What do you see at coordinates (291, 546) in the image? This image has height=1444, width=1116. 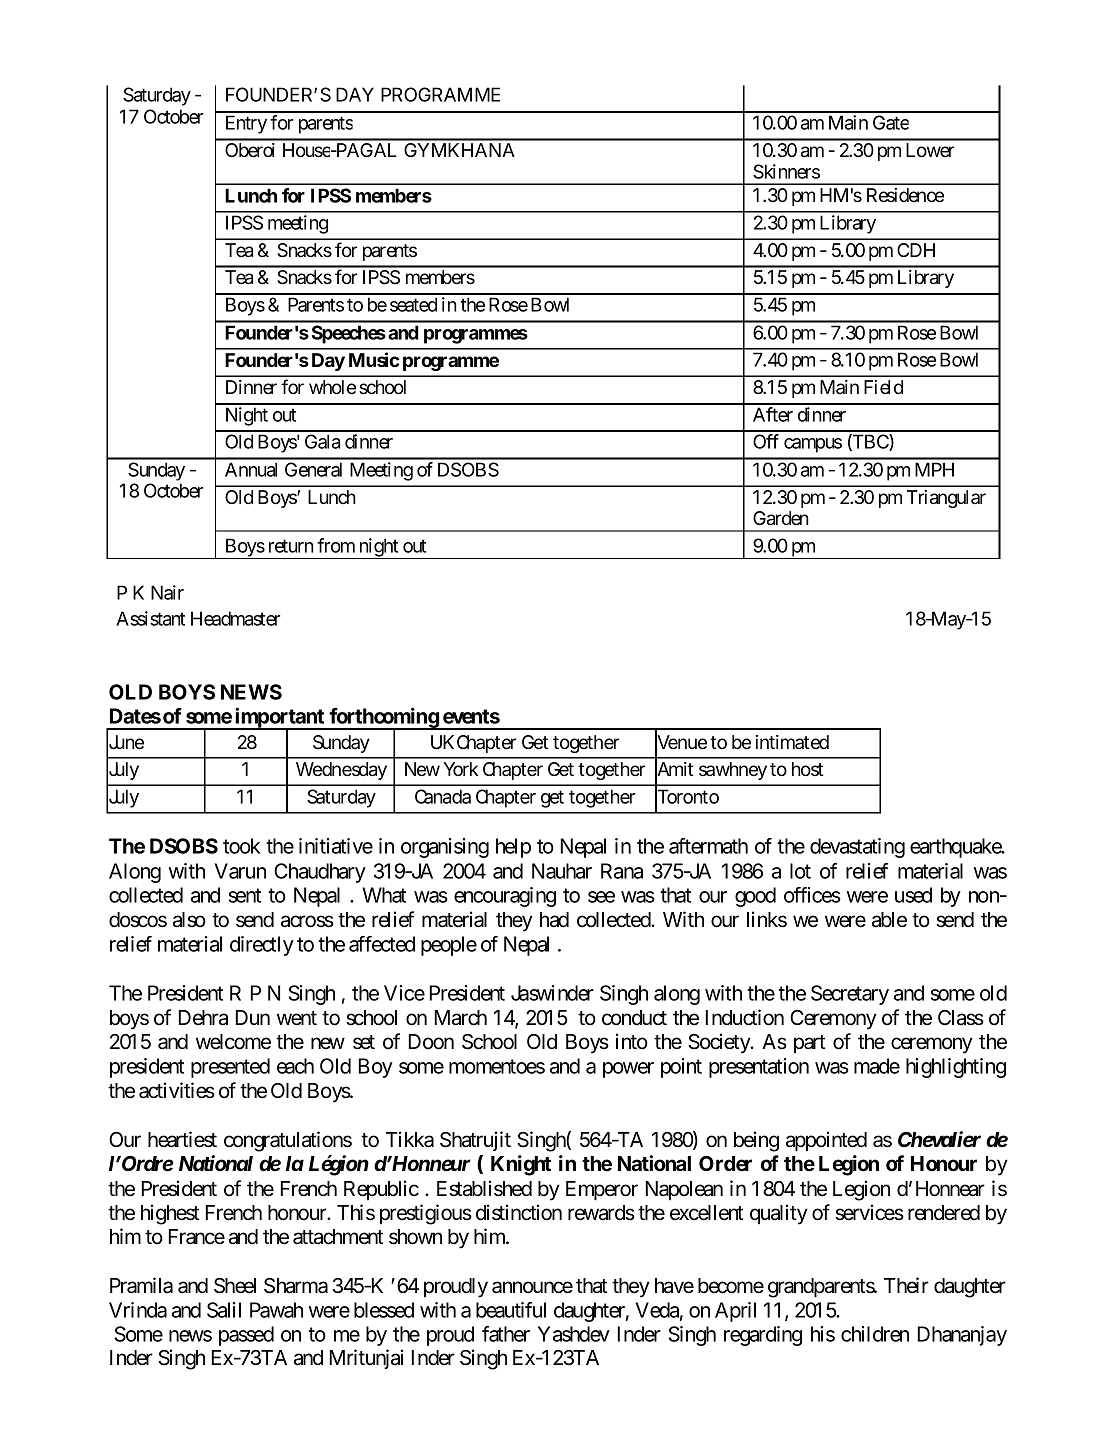 I see `return` at bounding box center [291, 546].
